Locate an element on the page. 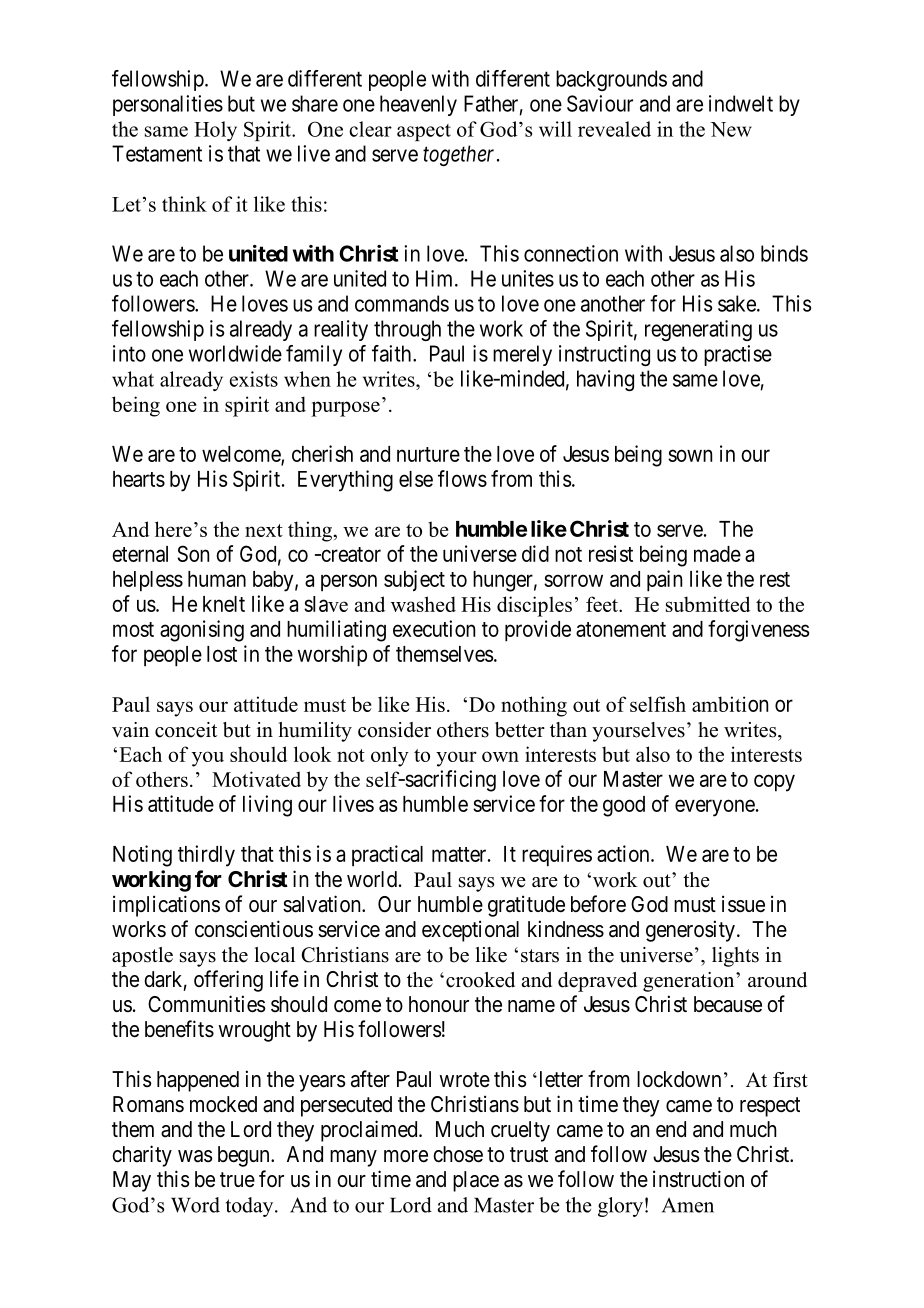  practise is located at coordinates (738, 355).
